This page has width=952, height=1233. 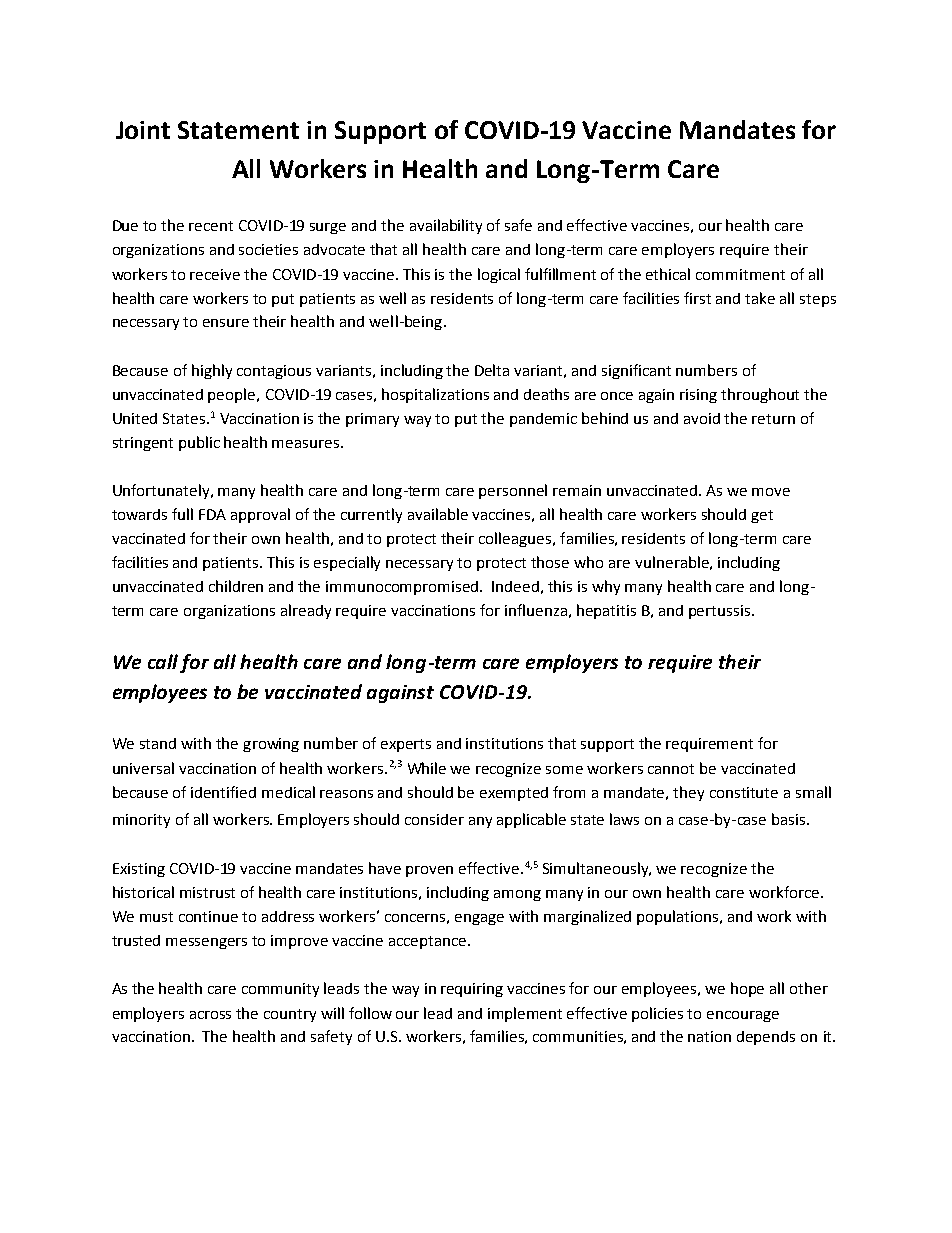 What do you see at coordinates (199, 443) in the page?
I see `public` at bounding box center [199, 443].
